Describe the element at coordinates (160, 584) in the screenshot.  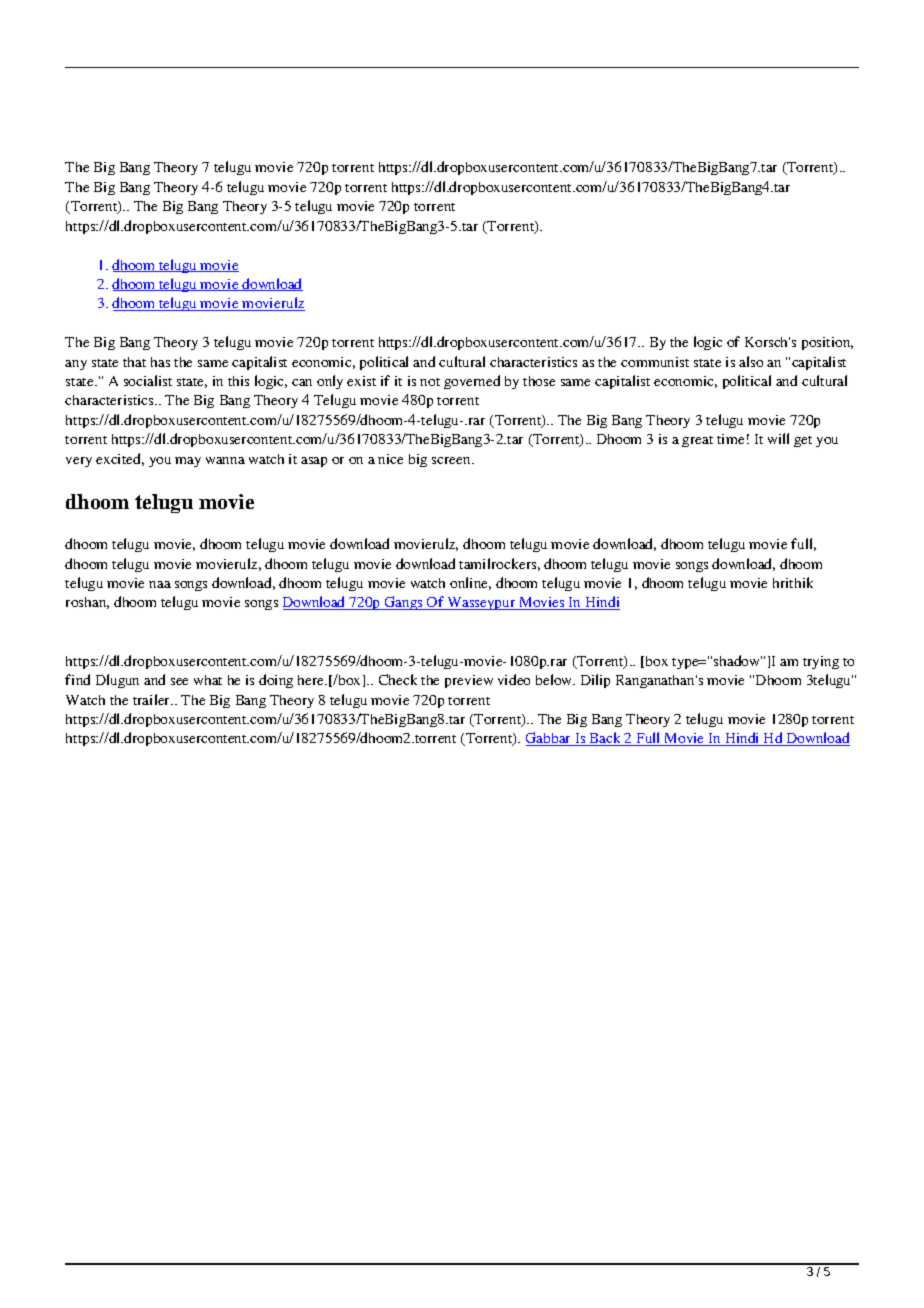
I see `naa` at that location.
